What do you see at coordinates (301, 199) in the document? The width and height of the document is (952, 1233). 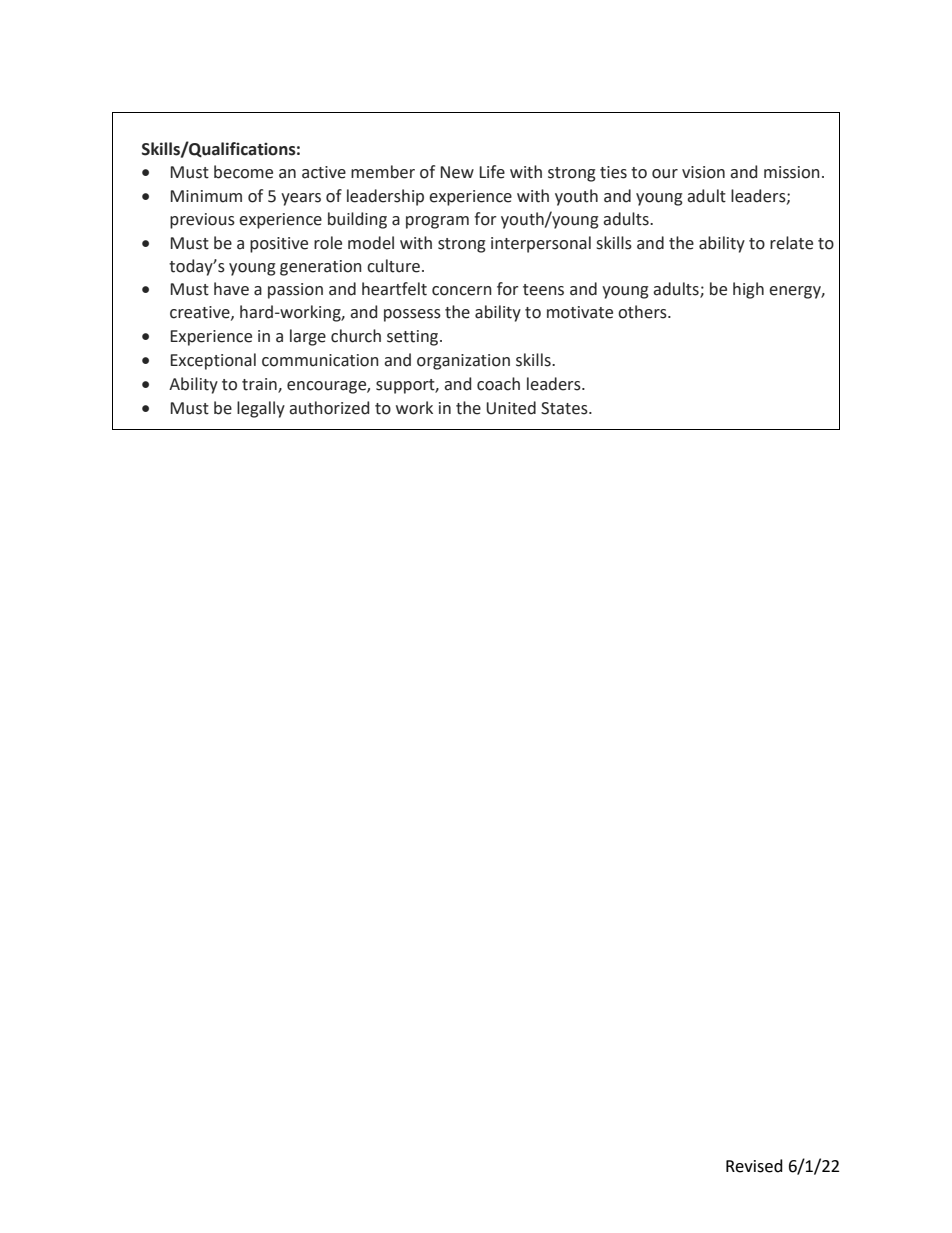 I see `years` at bounding box center [301, 199].
